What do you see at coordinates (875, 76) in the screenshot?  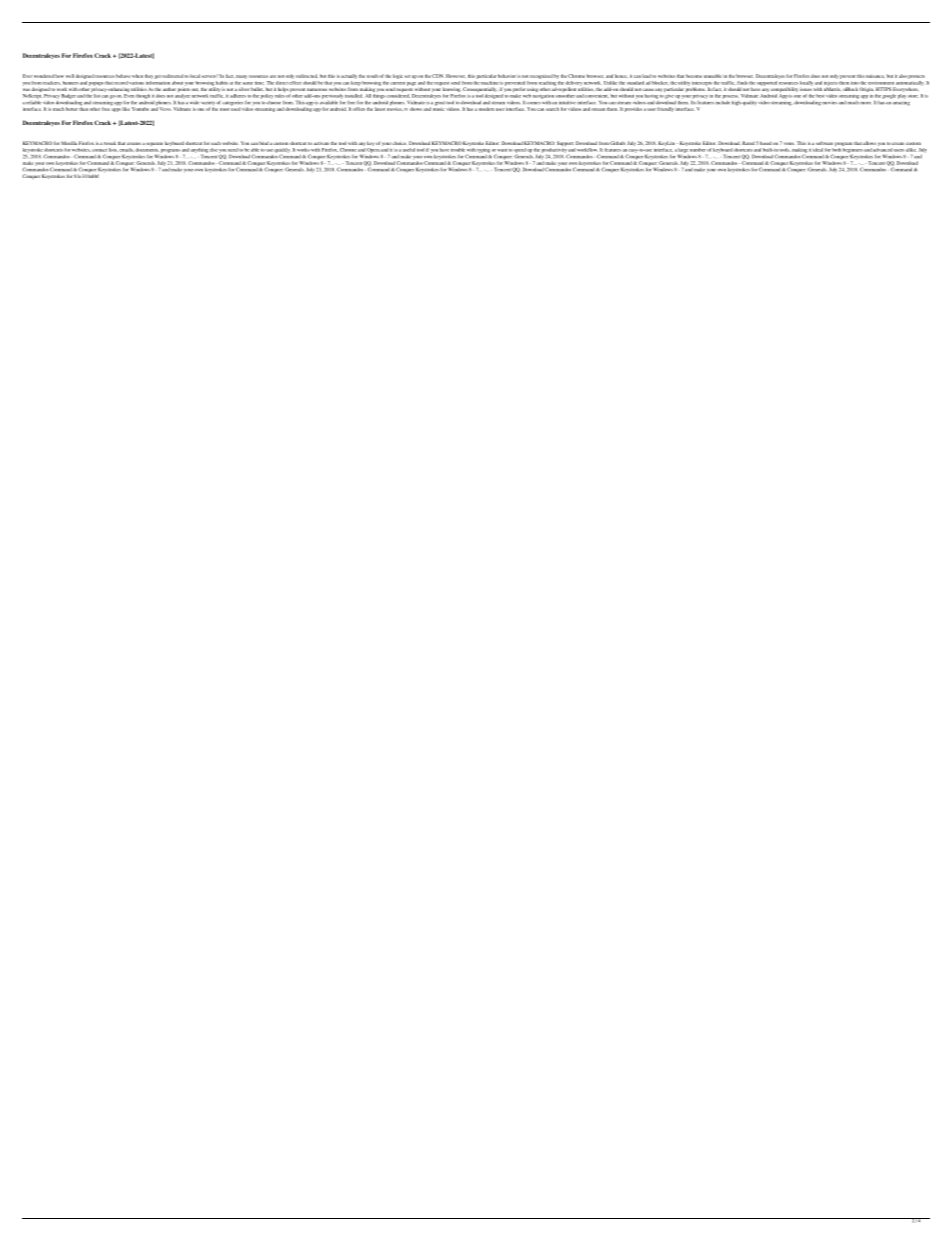 I see `nuisance` at bounding box center [875, 76].
